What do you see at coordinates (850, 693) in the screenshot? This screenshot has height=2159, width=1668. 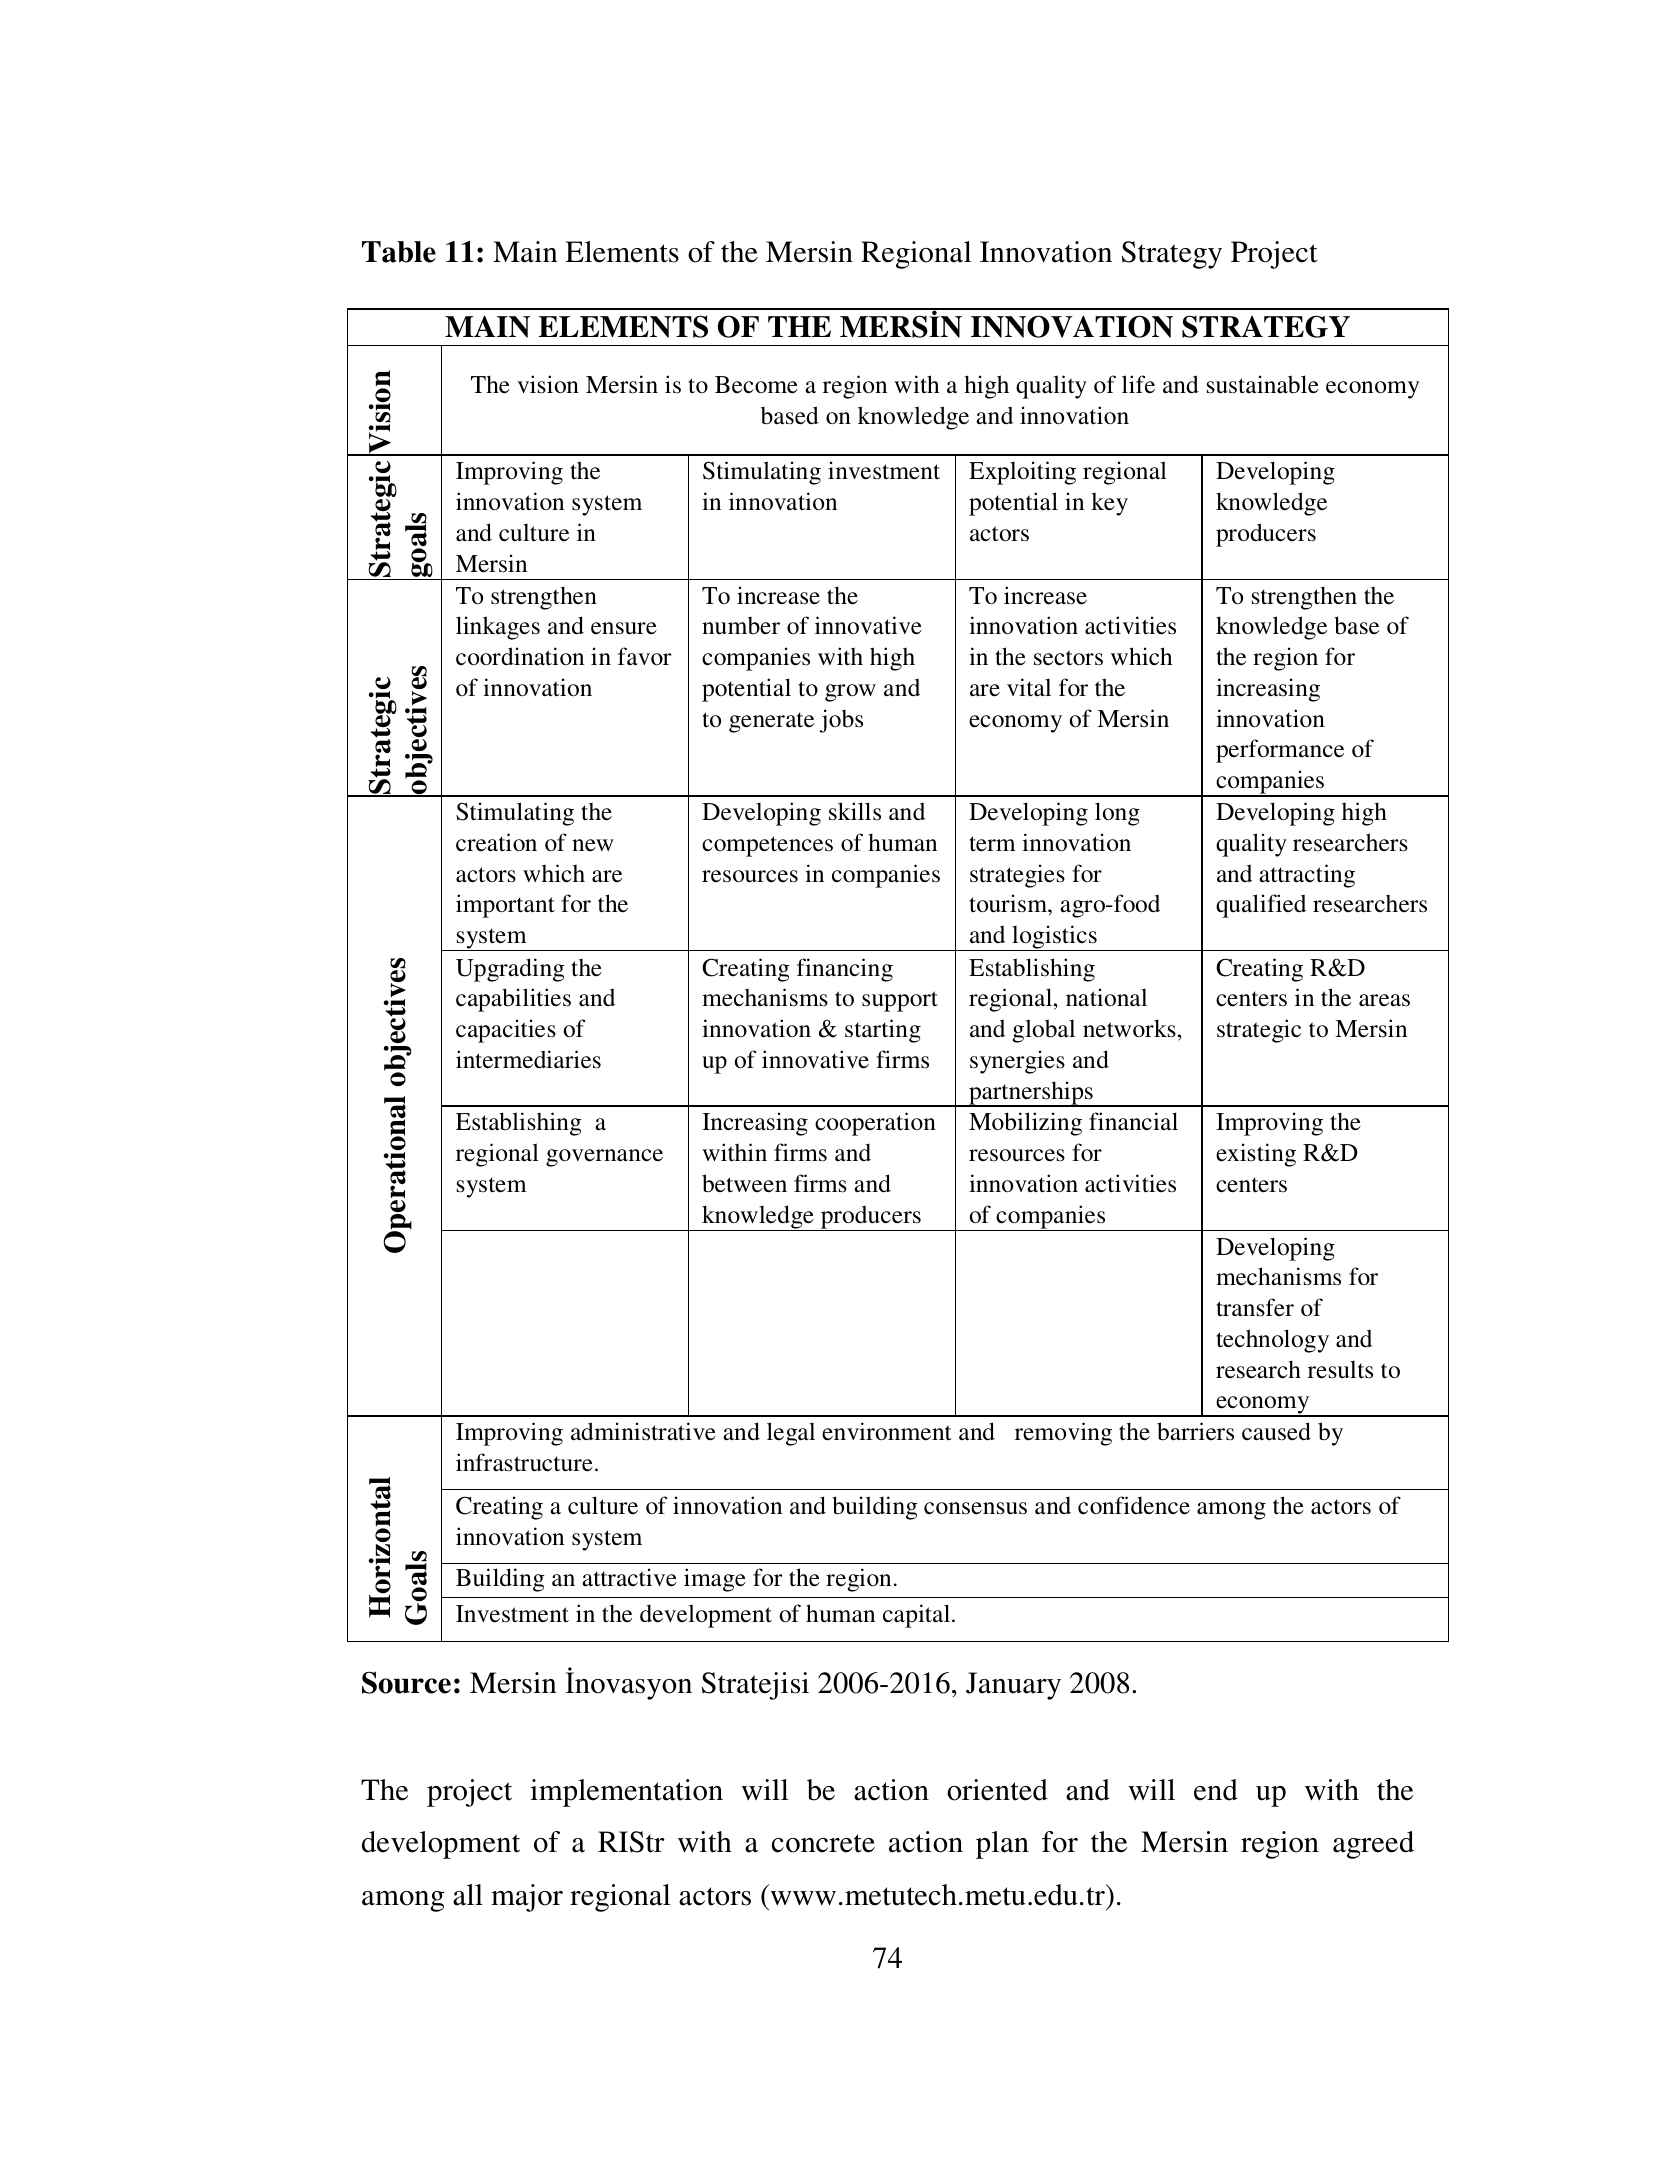 I see `grow` at bounding box center [850, 693].
